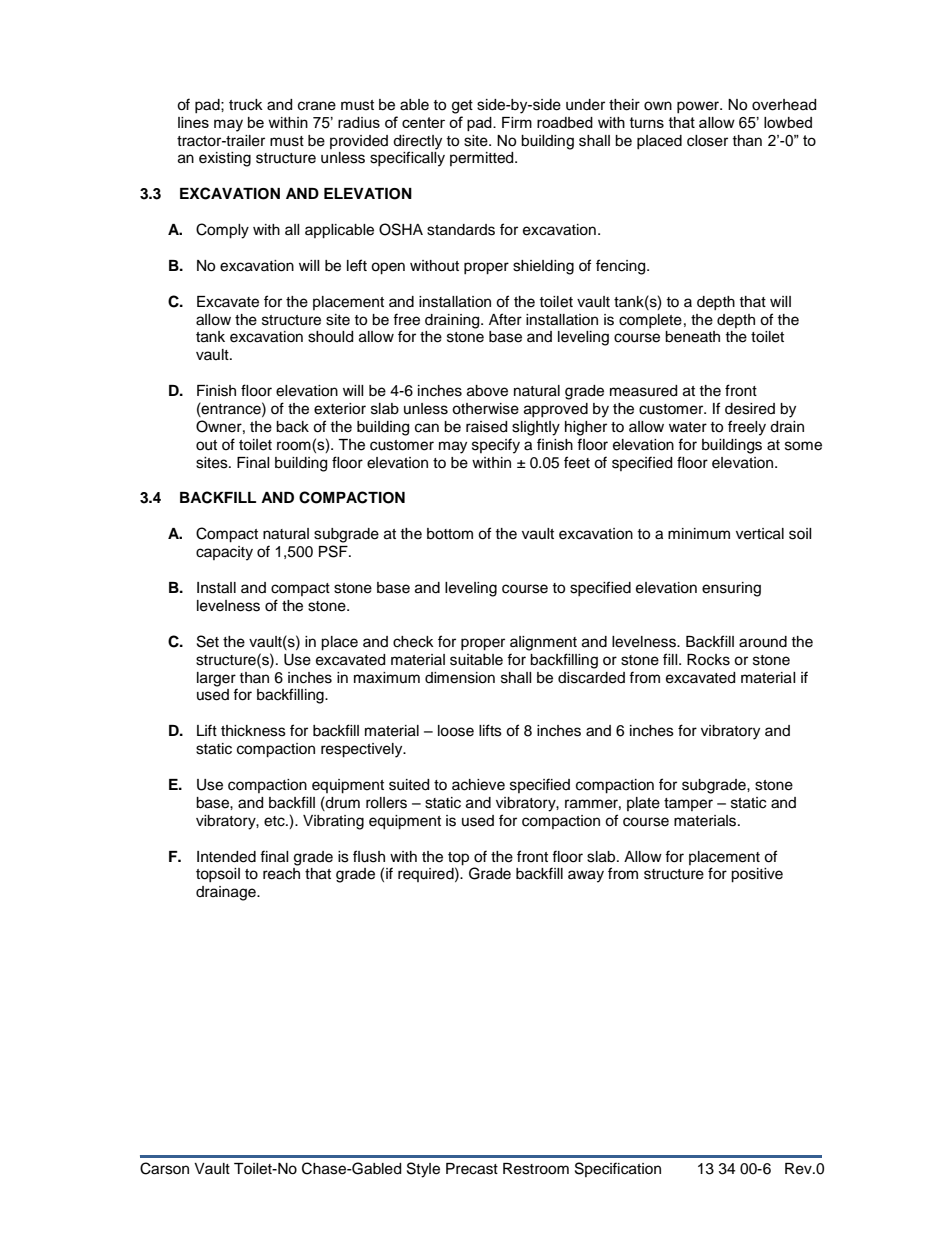 The image size is (952, 1233). Describe the element at coordinates (707, 141) in the page. I see `closer` at that location.
